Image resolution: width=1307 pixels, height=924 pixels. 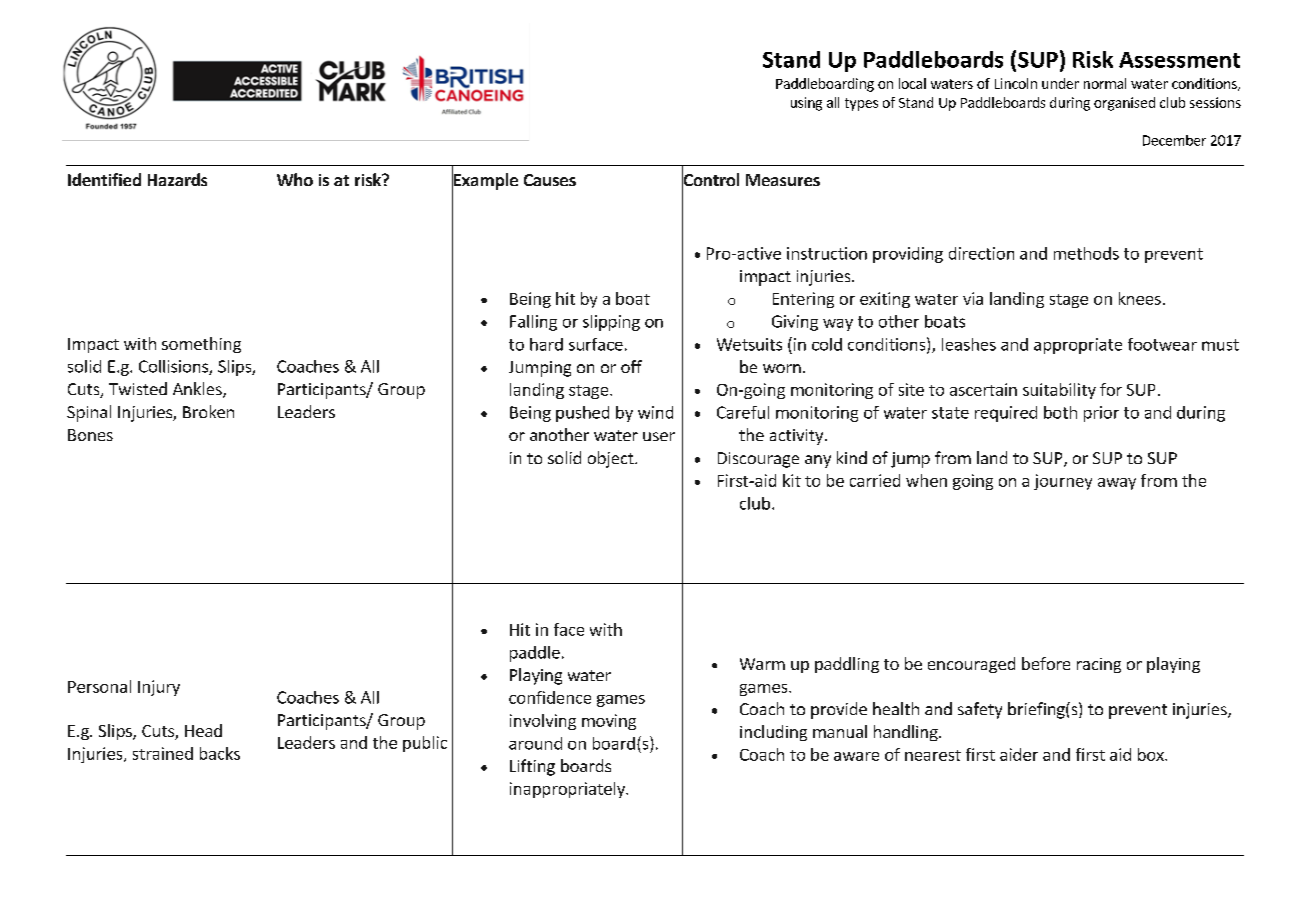 I want to click on wind, so click(x=655, y=412).
